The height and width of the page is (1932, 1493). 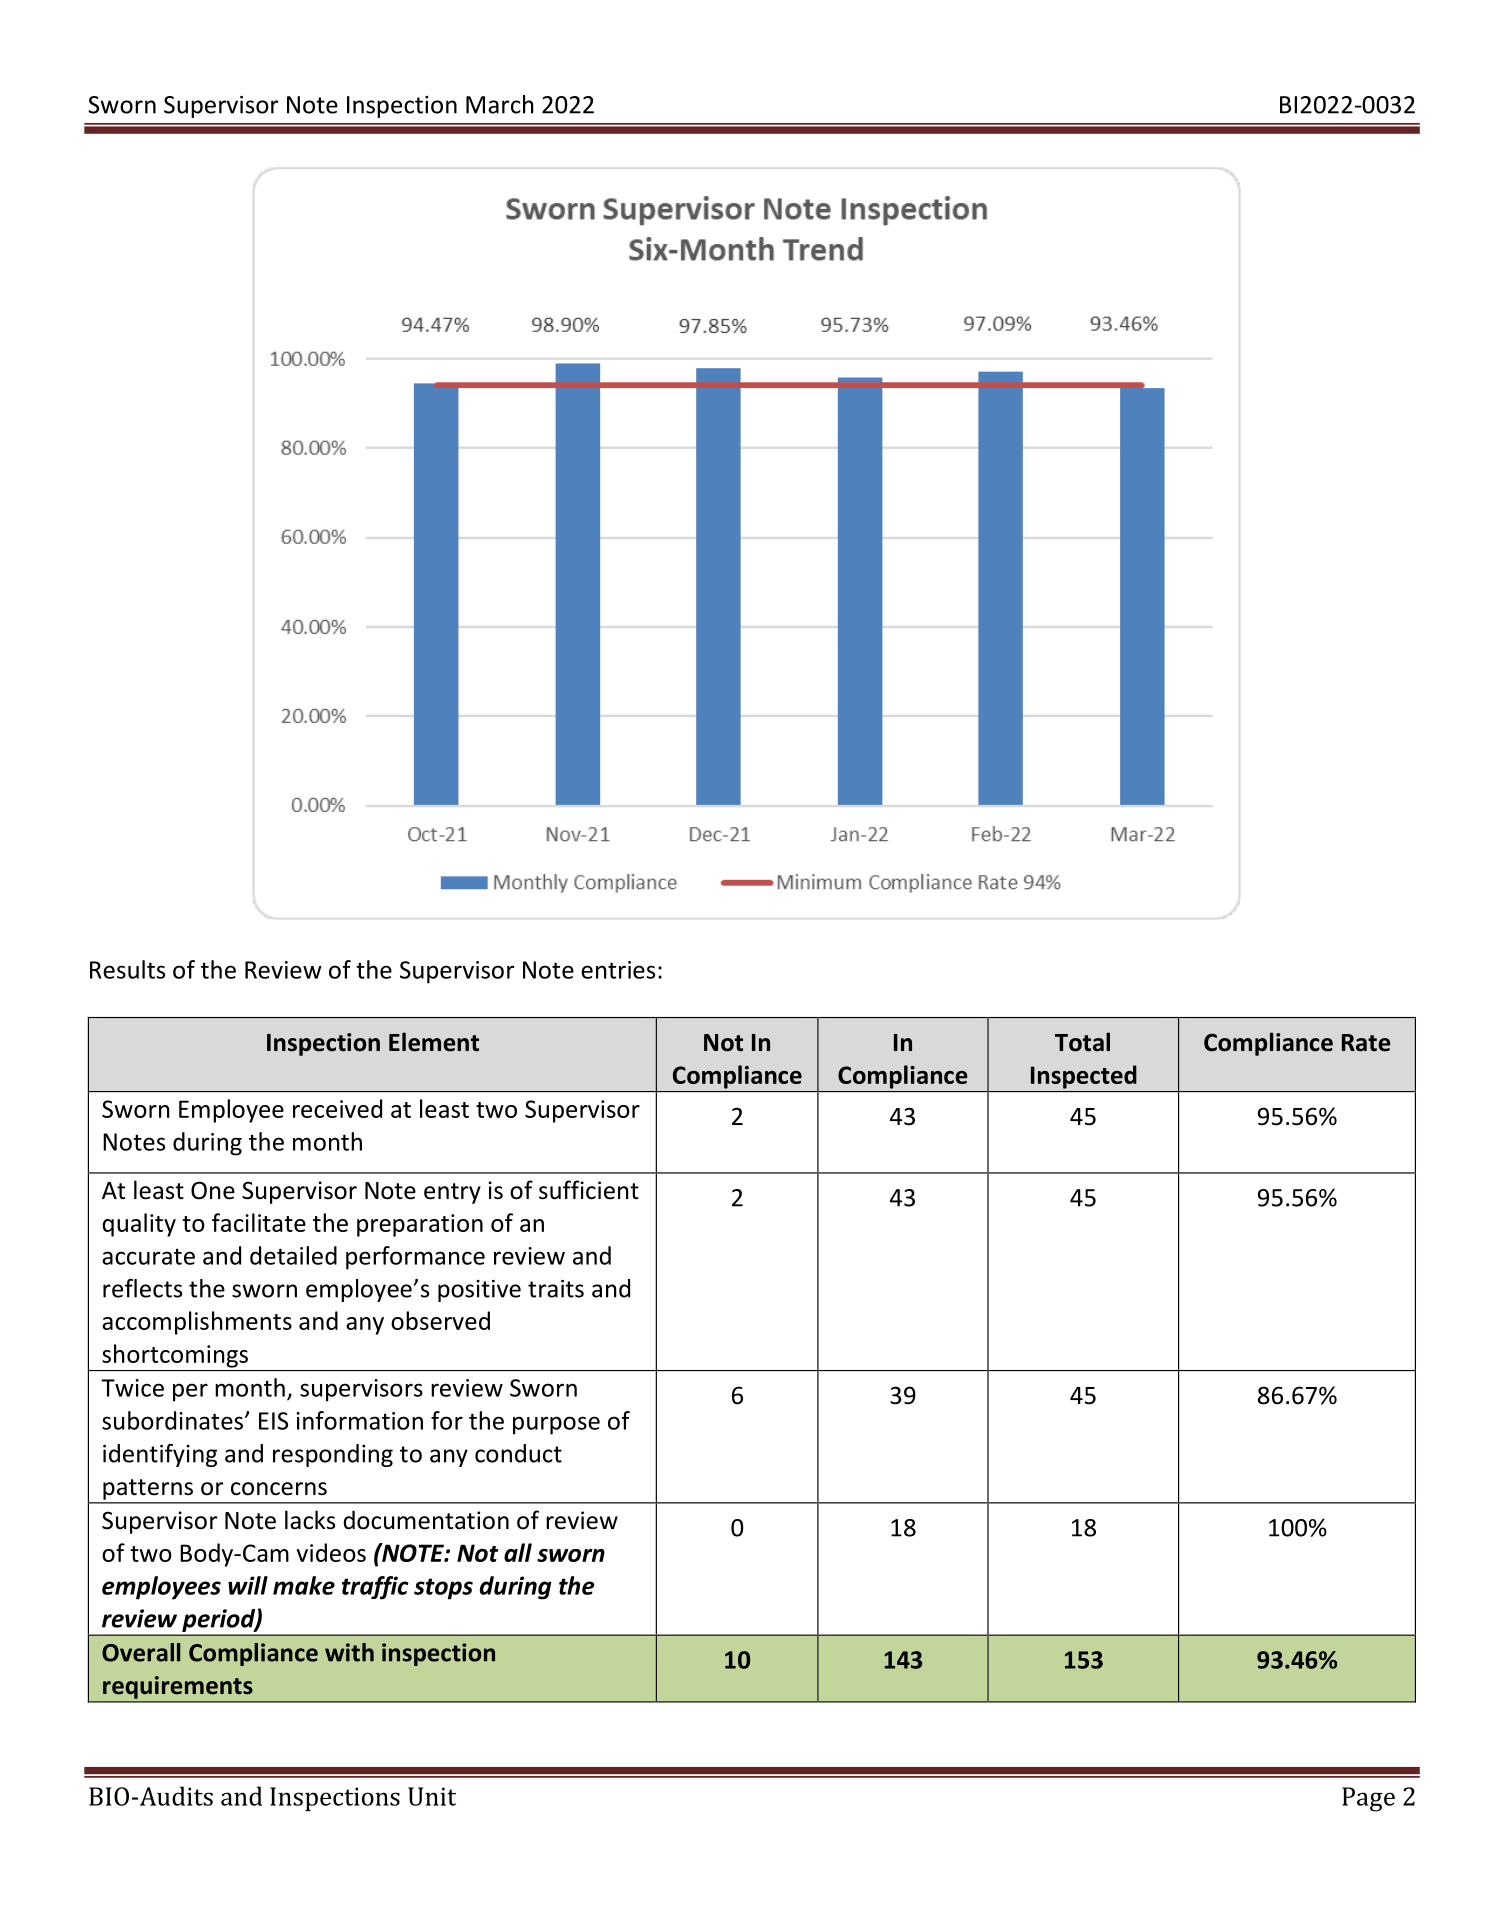 What do you see at coordinates (618, 970) in the page?
I see `entries` at bounding box center [618, 970].
